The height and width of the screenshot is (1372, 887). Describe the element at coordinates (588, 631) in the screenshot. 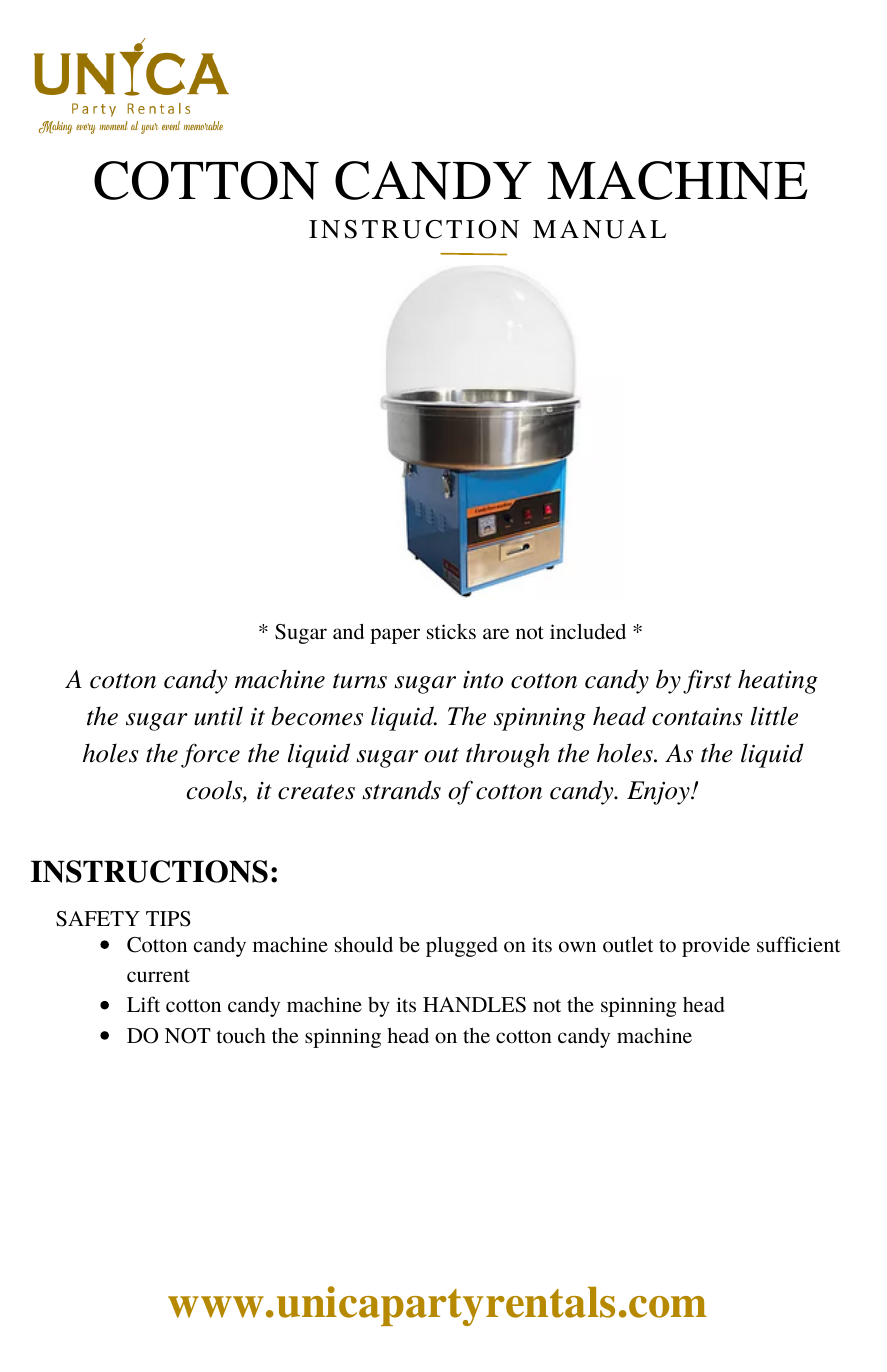

I see `included` at that location.
